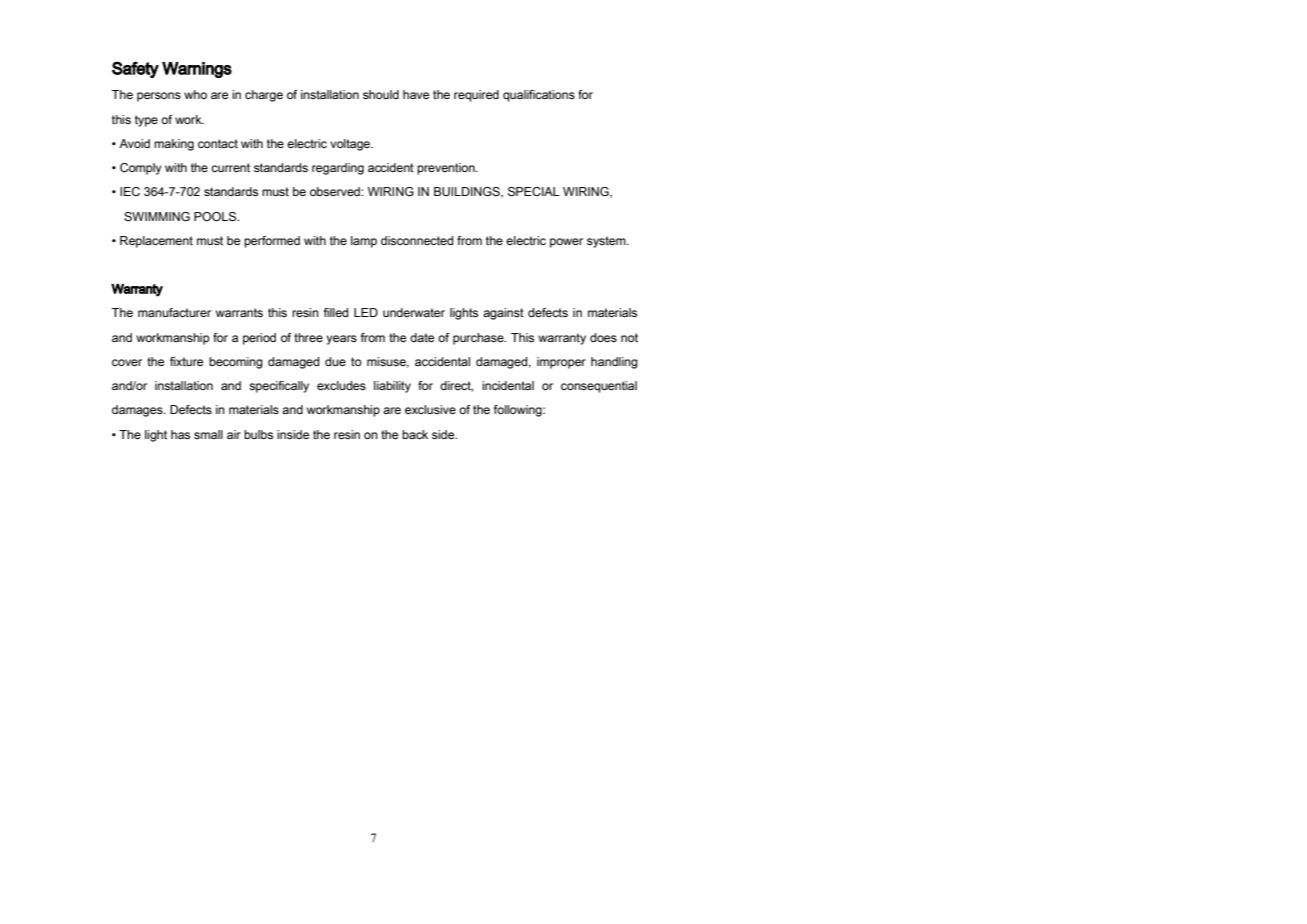  Describe the element at coordinates (174, 312) in the screenshot. I see `manufacturer` at that location.
